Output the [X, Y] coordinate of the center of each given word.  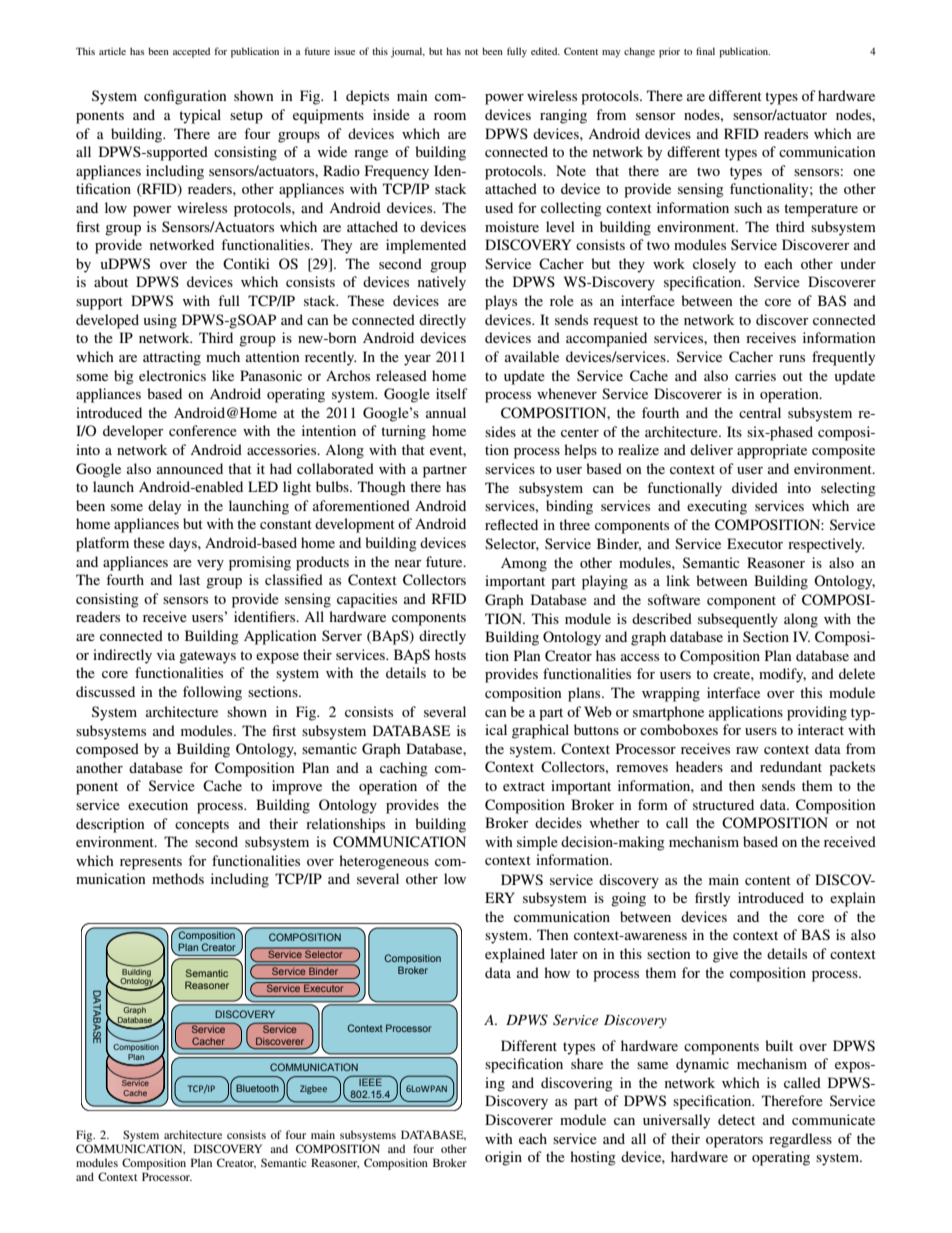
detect [736, 1119]
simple [537, 843]
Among [524, 565]
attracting [172, 358]
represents [151, 863]
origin [503, 1158]
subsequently [738, 620]
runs [792, 358]
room [450, 116]
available [532, 356]
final [705, 51]
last [189, 579]
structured [723, 804]
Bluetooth [257, 1088]
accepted [191, 52]
